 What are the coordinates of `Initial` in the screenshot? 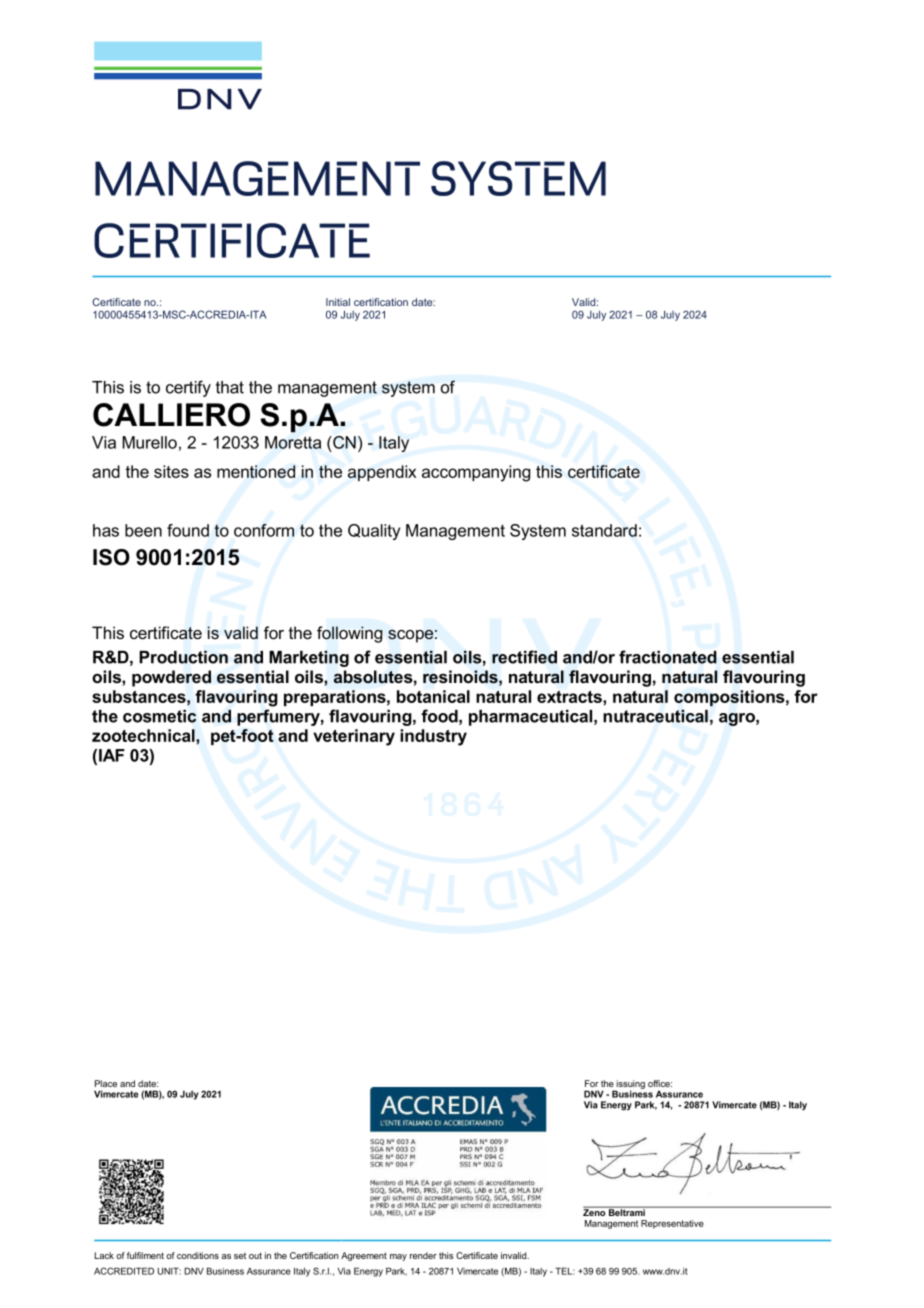 It's located at (338, 302).
